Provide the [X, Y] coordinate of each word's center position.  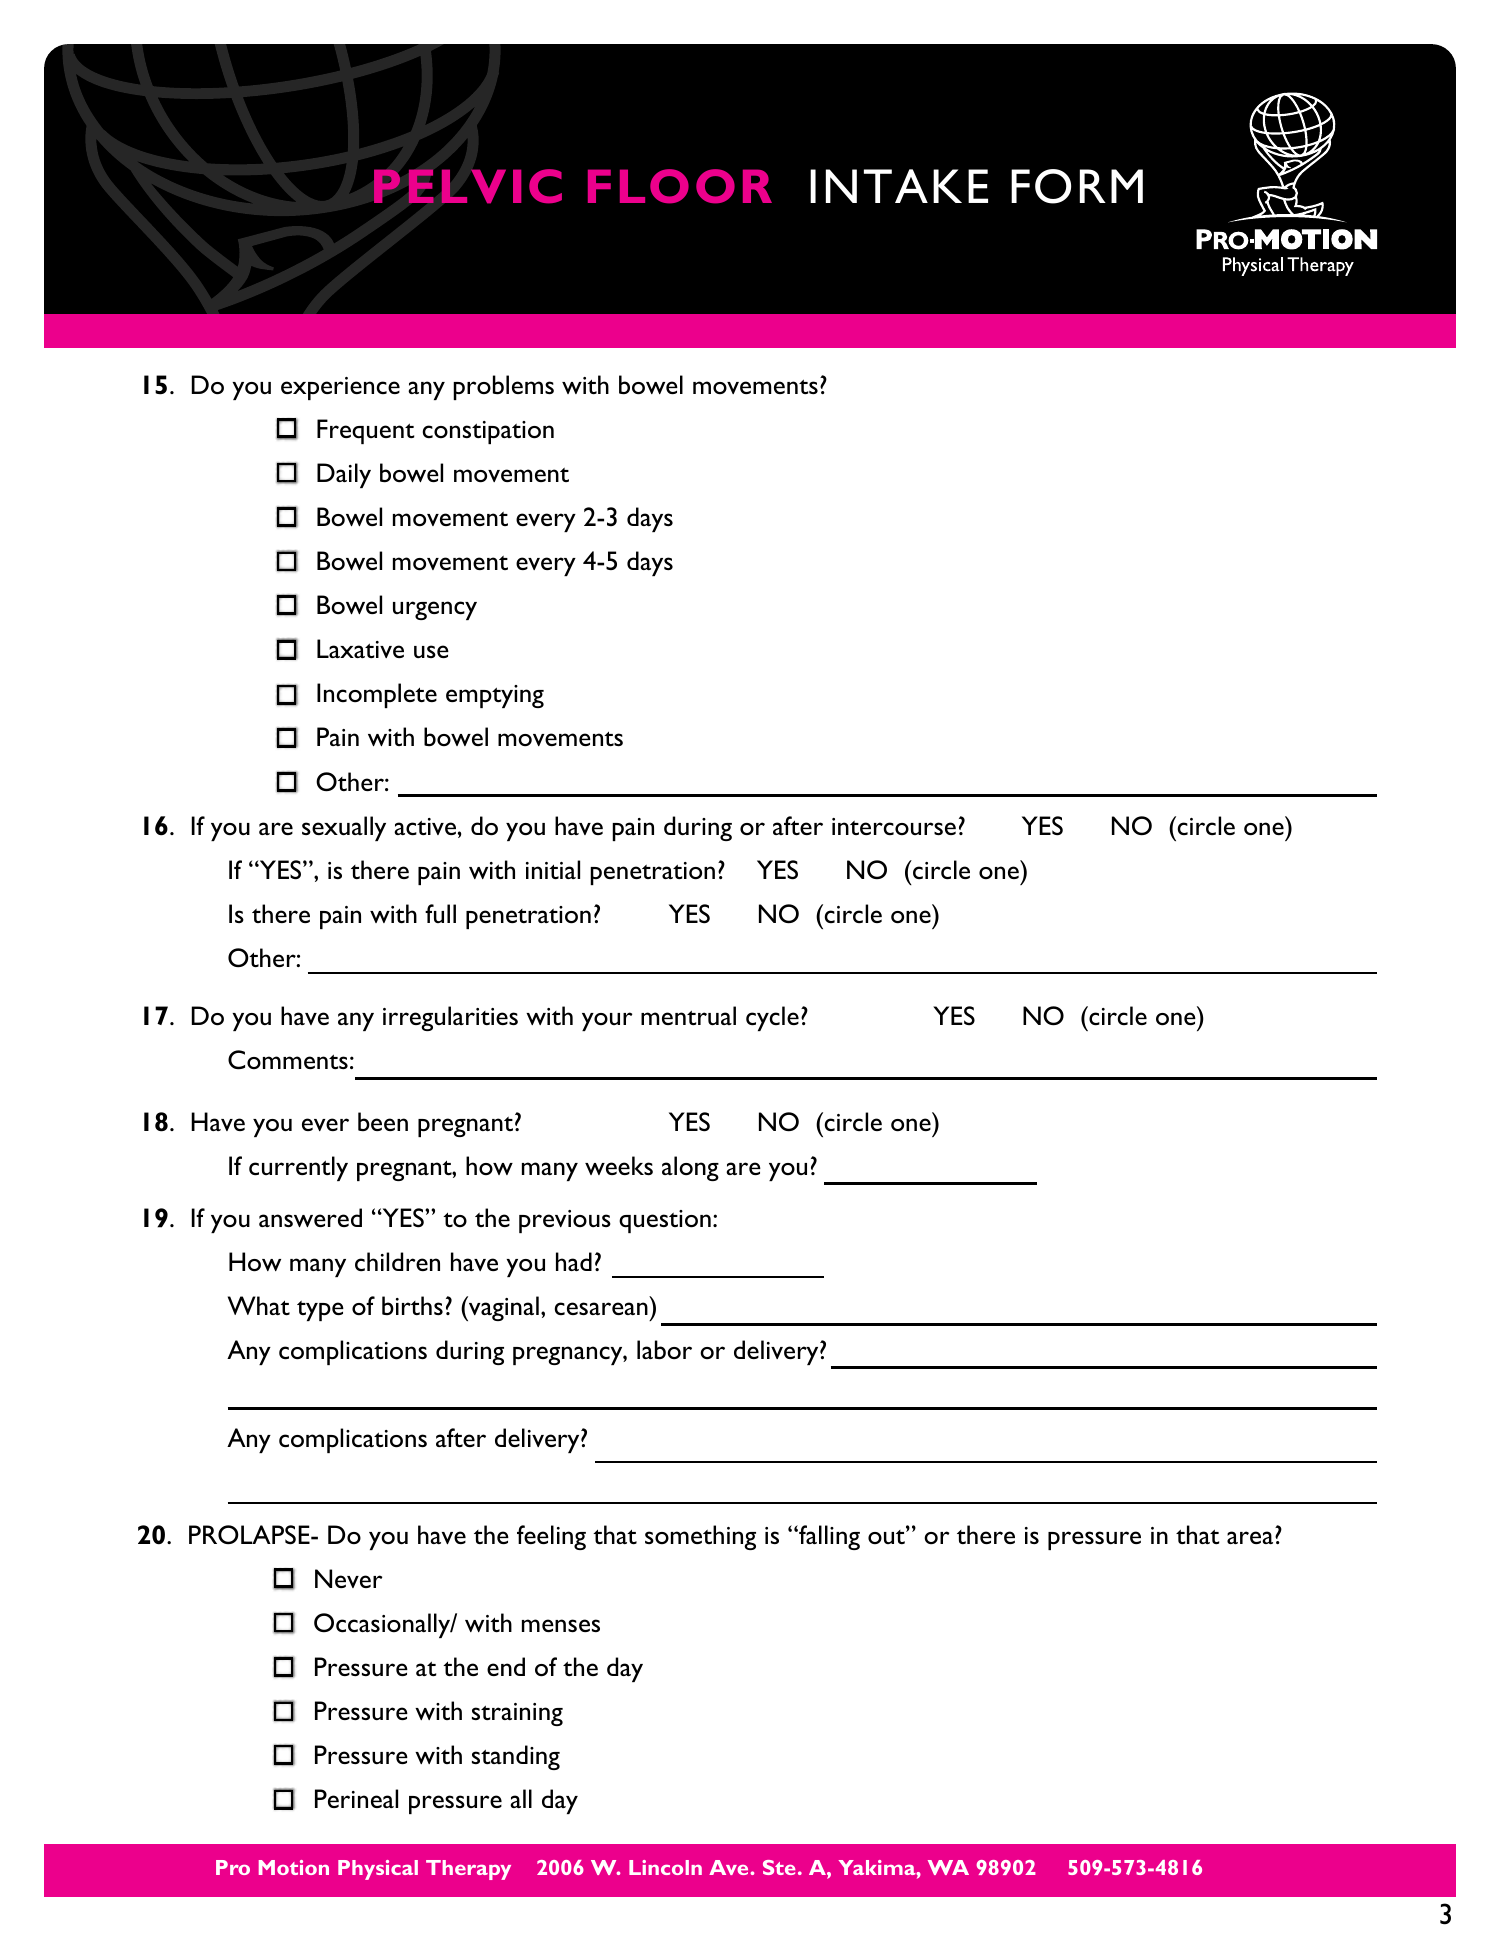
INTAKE [899, 186]
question [665, 1221]
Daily [344, 475]
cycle [772, 1018]
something [700, 1537]
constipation [488, 432]
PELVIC [468, 186]
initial [553, 869]
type [320, 1311]
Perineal [356, 1798]
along [690, 1168]
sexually [344, 828]
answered [310, 1218]
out [887, 1535]
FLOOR [680, 186]
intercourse [894, 826]
